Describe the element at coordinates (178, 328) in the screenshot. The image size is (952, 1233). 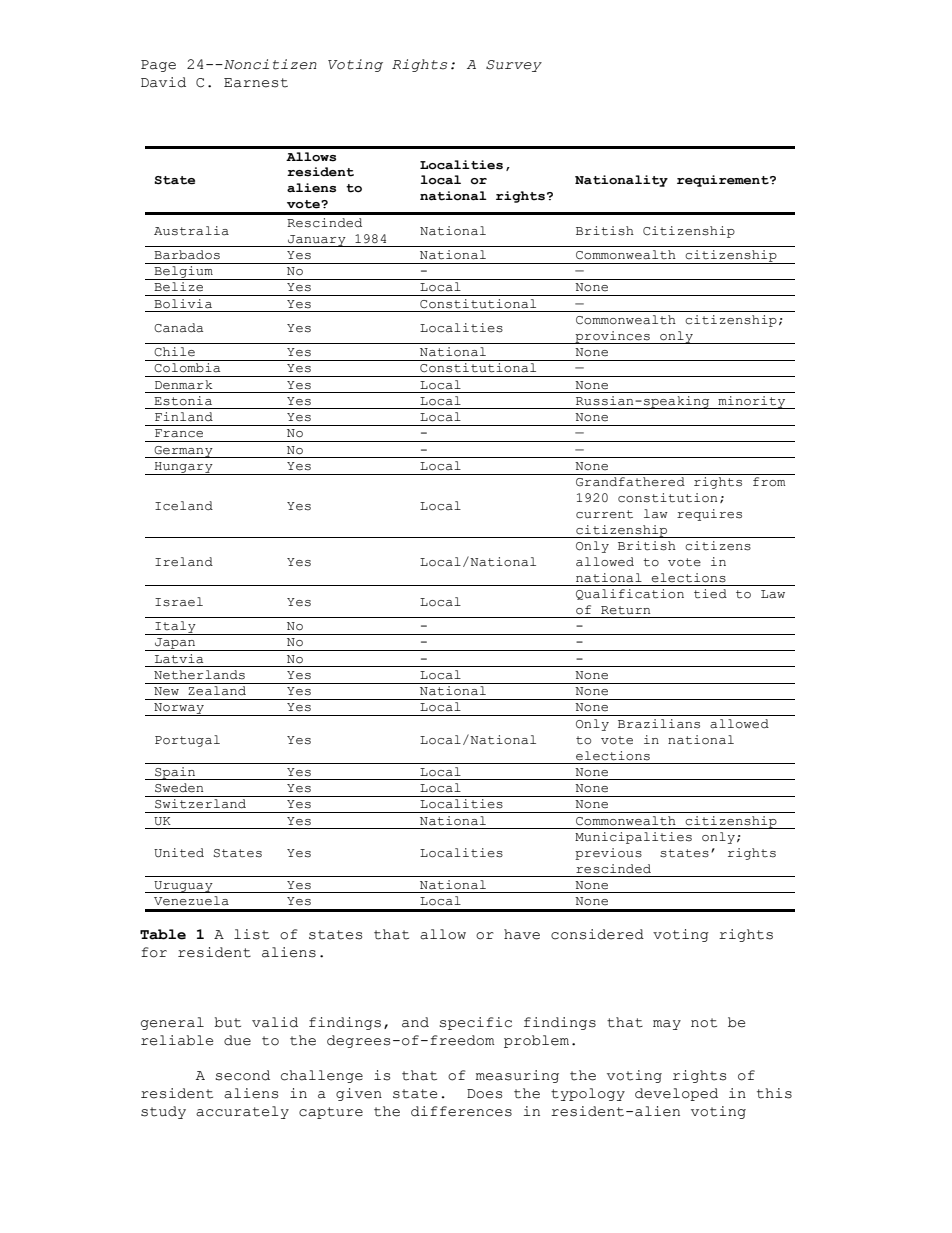
I see `Canada` at that location.
